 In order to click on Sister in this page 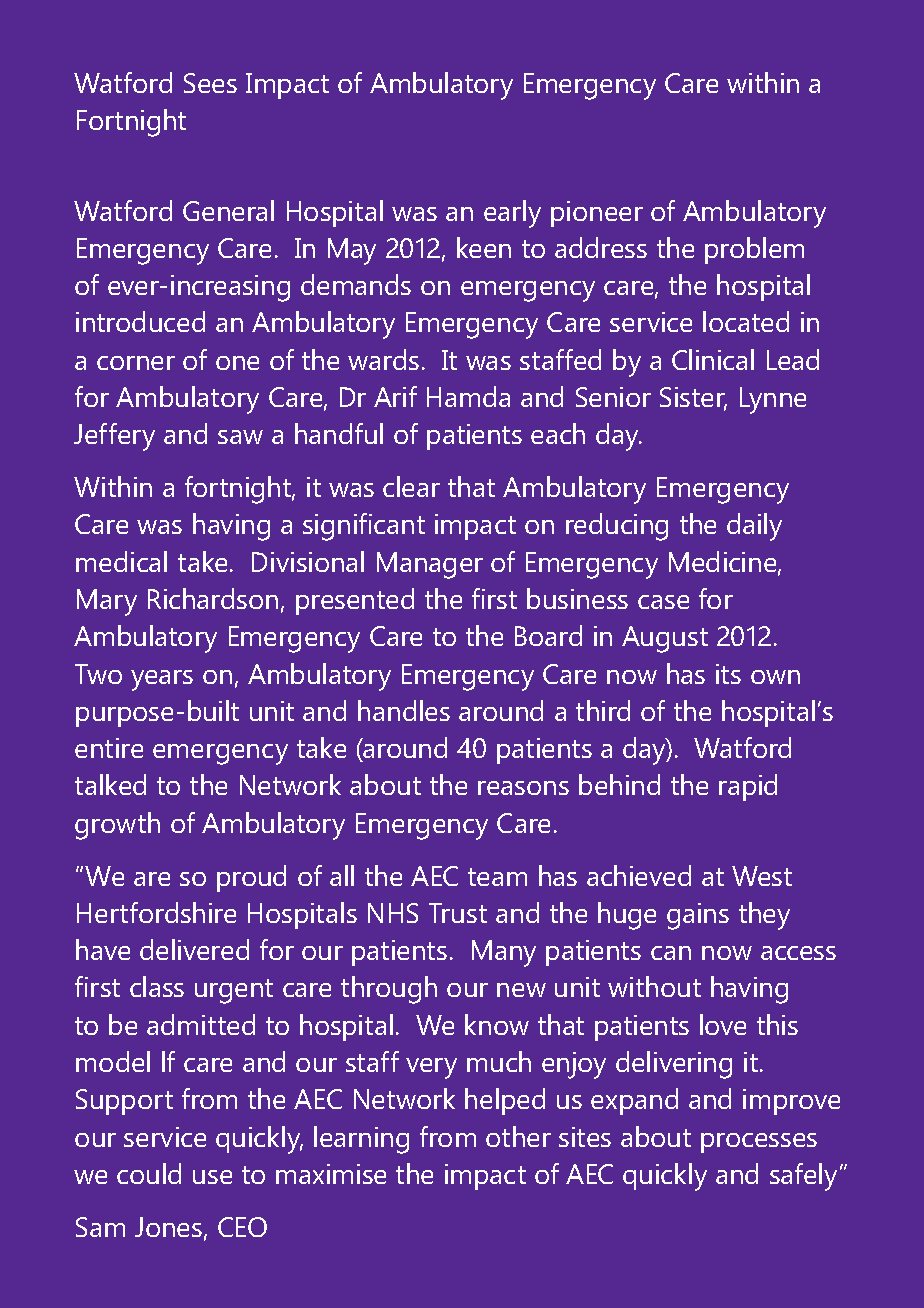, I will do `click(693, 398)`.
